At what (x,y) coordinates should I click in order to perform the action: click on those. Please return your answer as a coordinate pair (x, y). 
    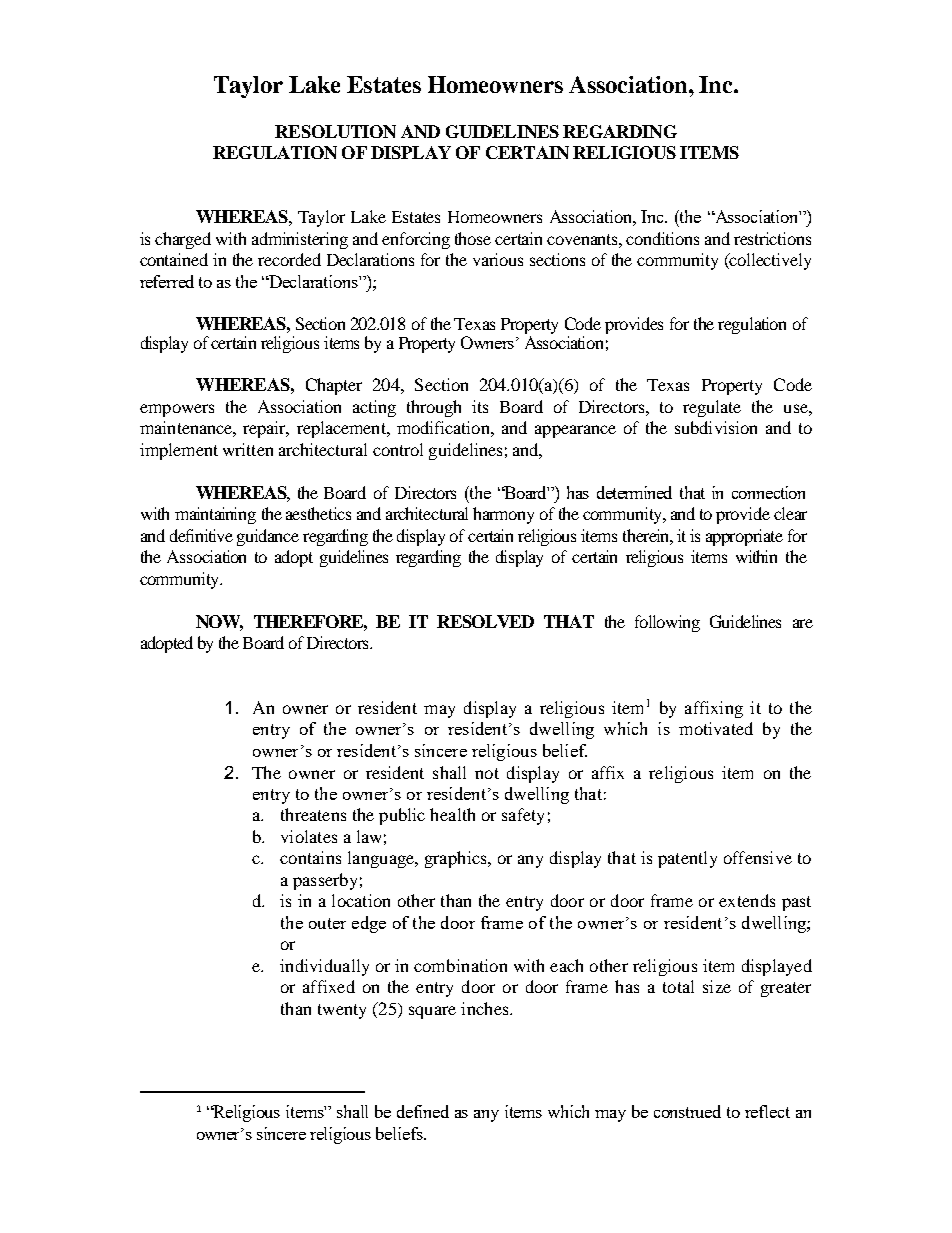
    Looking at the image, I should click on (473, 238).
